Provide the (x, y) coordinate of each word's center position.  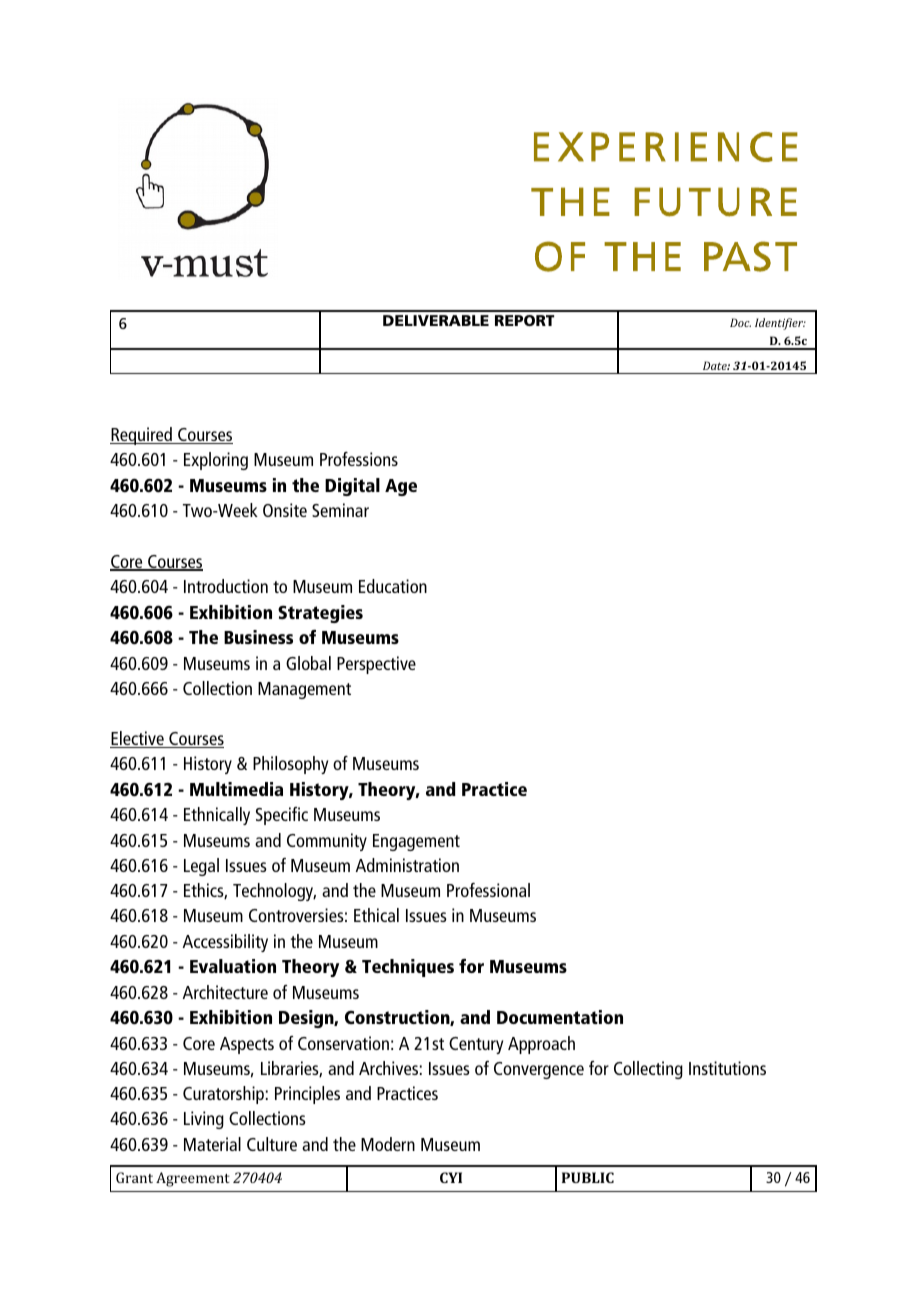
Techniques (408, 968)
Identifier (780, 324)
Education (393, 586)
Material (212, 1144)
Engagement (416, 842)
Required (142, 436)
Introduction (226, 586)
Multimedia (236, 789)
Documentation (560, 1017)
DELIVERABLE (436, 320)
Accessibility (225, 943)
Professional (488, 890)
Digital (352, 487)
